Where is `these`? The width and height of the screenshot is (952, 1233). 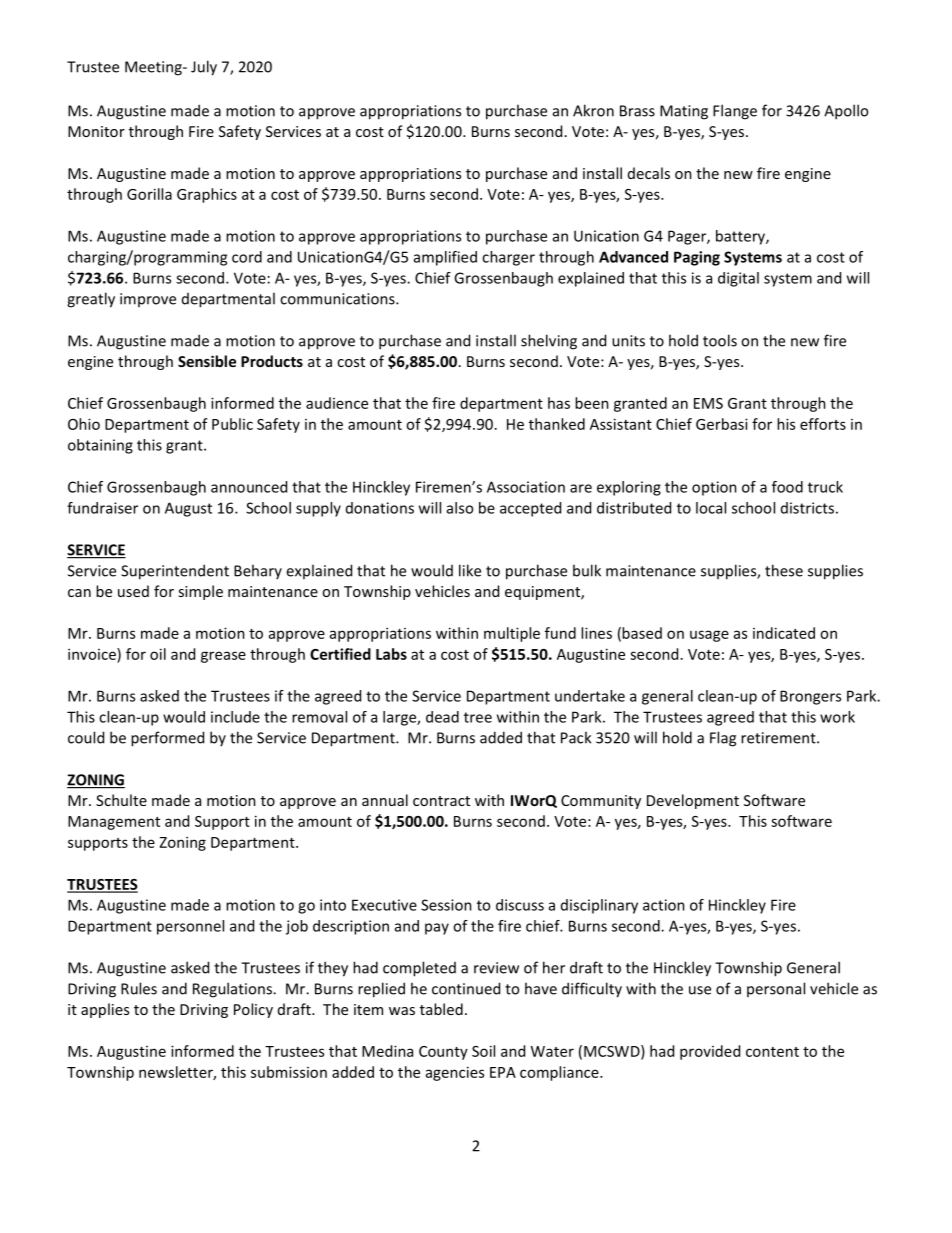 these is located at coordinates (784, 570).
